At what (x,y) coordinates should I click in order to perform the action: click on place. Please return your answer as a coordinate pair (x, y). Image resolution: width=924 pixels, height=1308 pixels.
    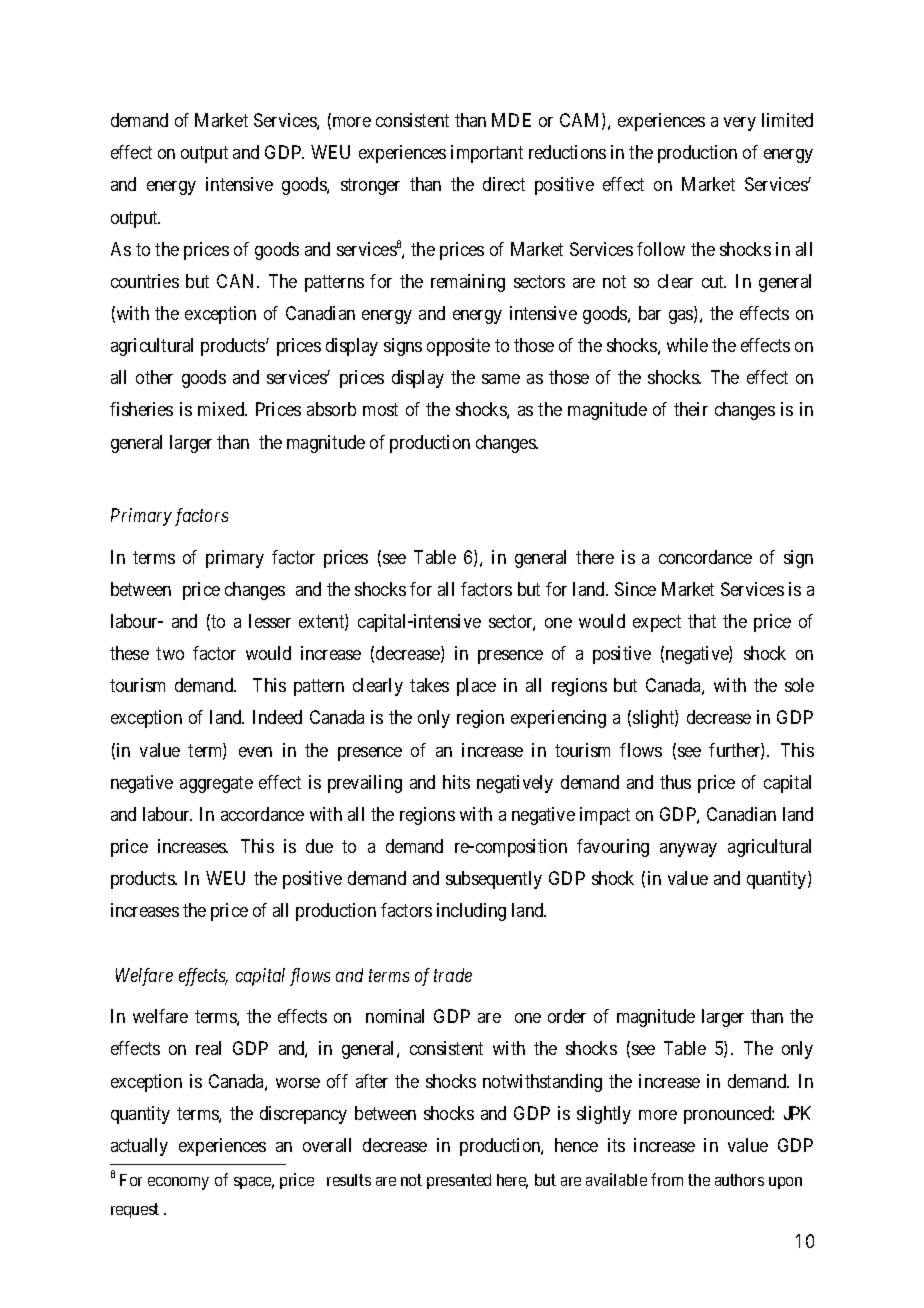
    Looking at the image, I should click on (476, 687).
